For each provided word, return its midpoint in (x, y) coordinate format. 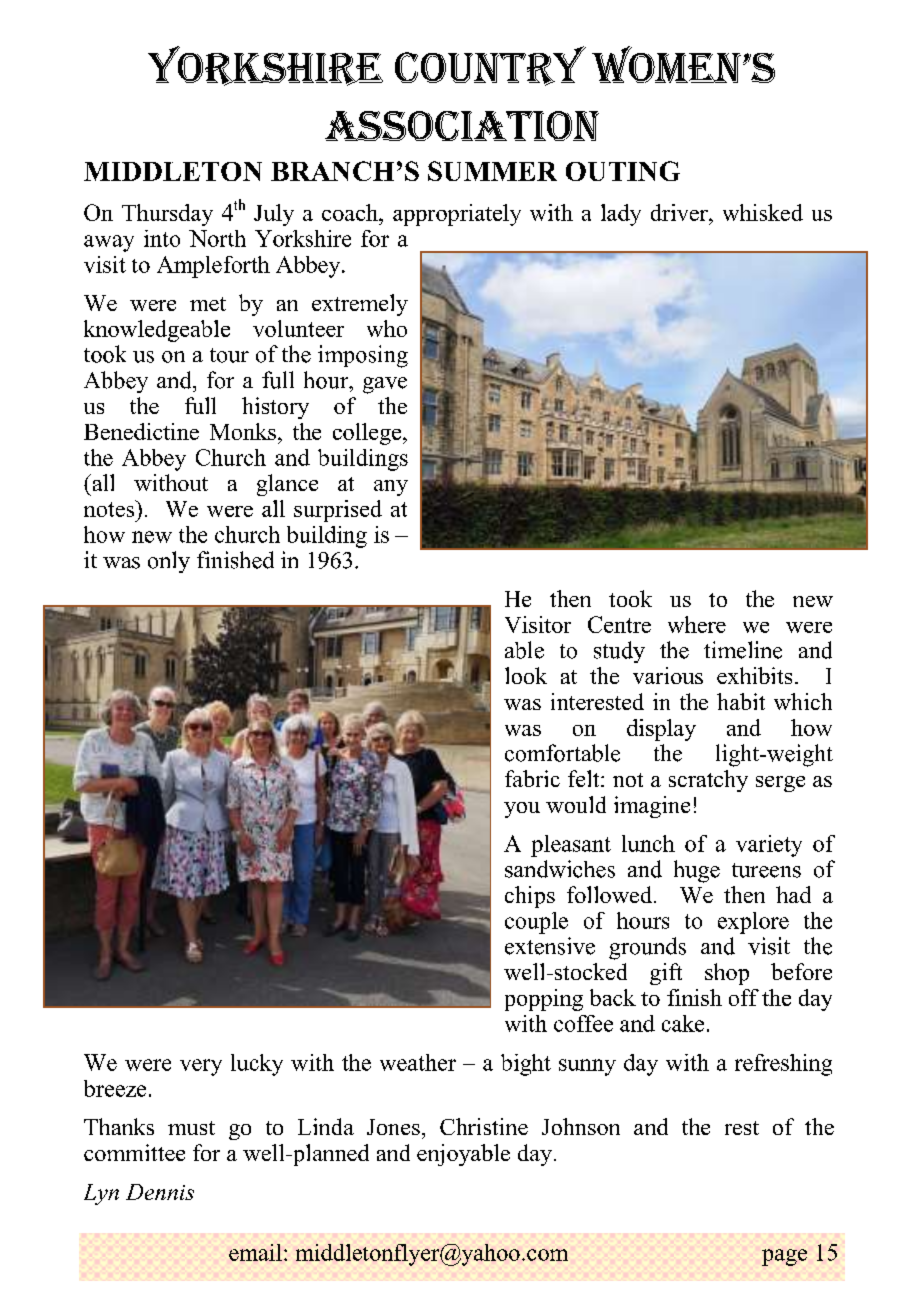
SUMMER (492, 171)
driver (680, 212)
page (784, 1257)
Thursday (167, 215)
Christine (484, 1126)
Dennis (160, 1192)
